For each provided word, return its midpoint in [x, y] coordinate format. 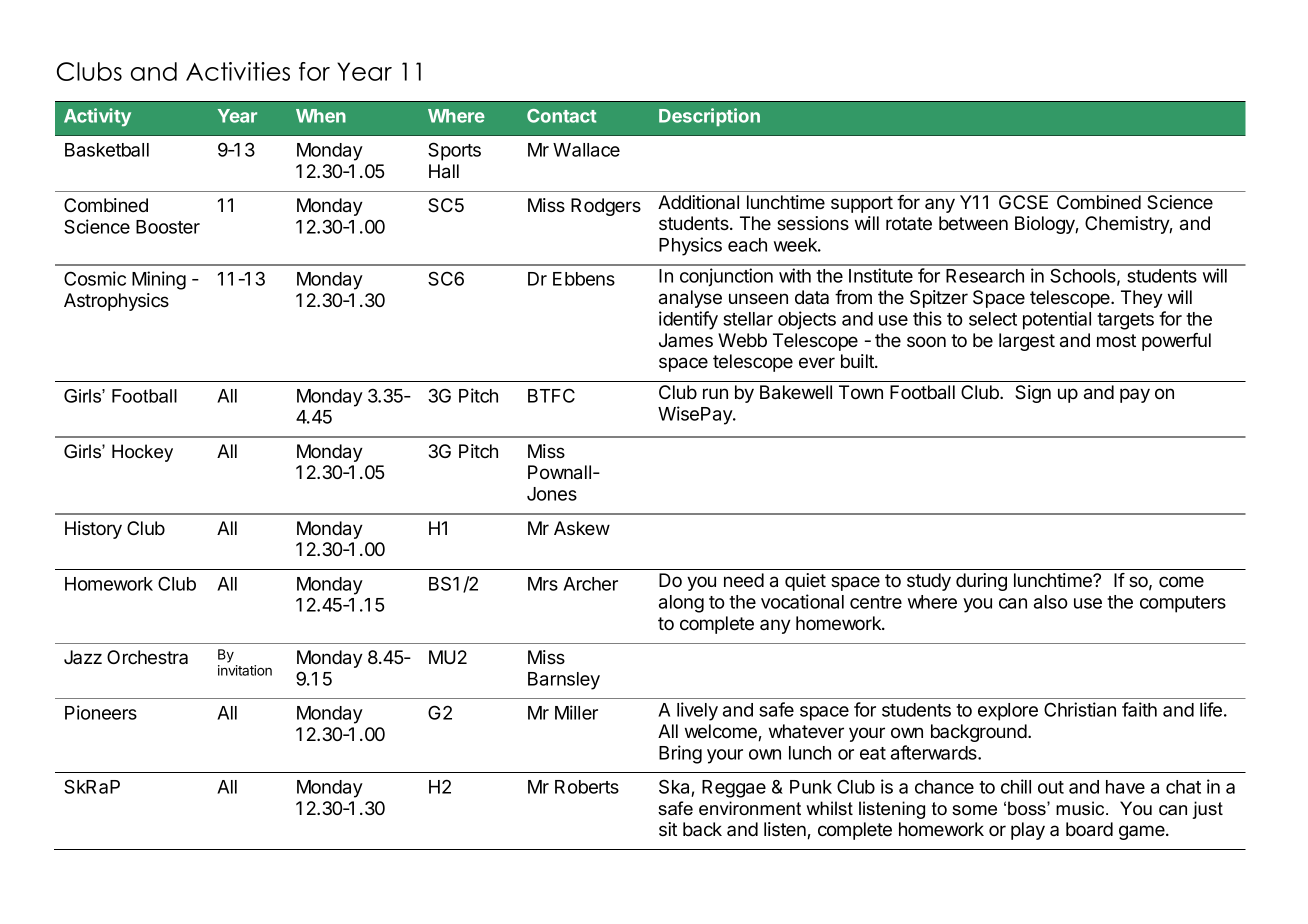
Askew [582, 528]
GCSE [1023, 202]
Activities [238, 71]
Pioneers [101, 712]
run [715, 393]
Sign [1033, 394]
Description [709, 117]
